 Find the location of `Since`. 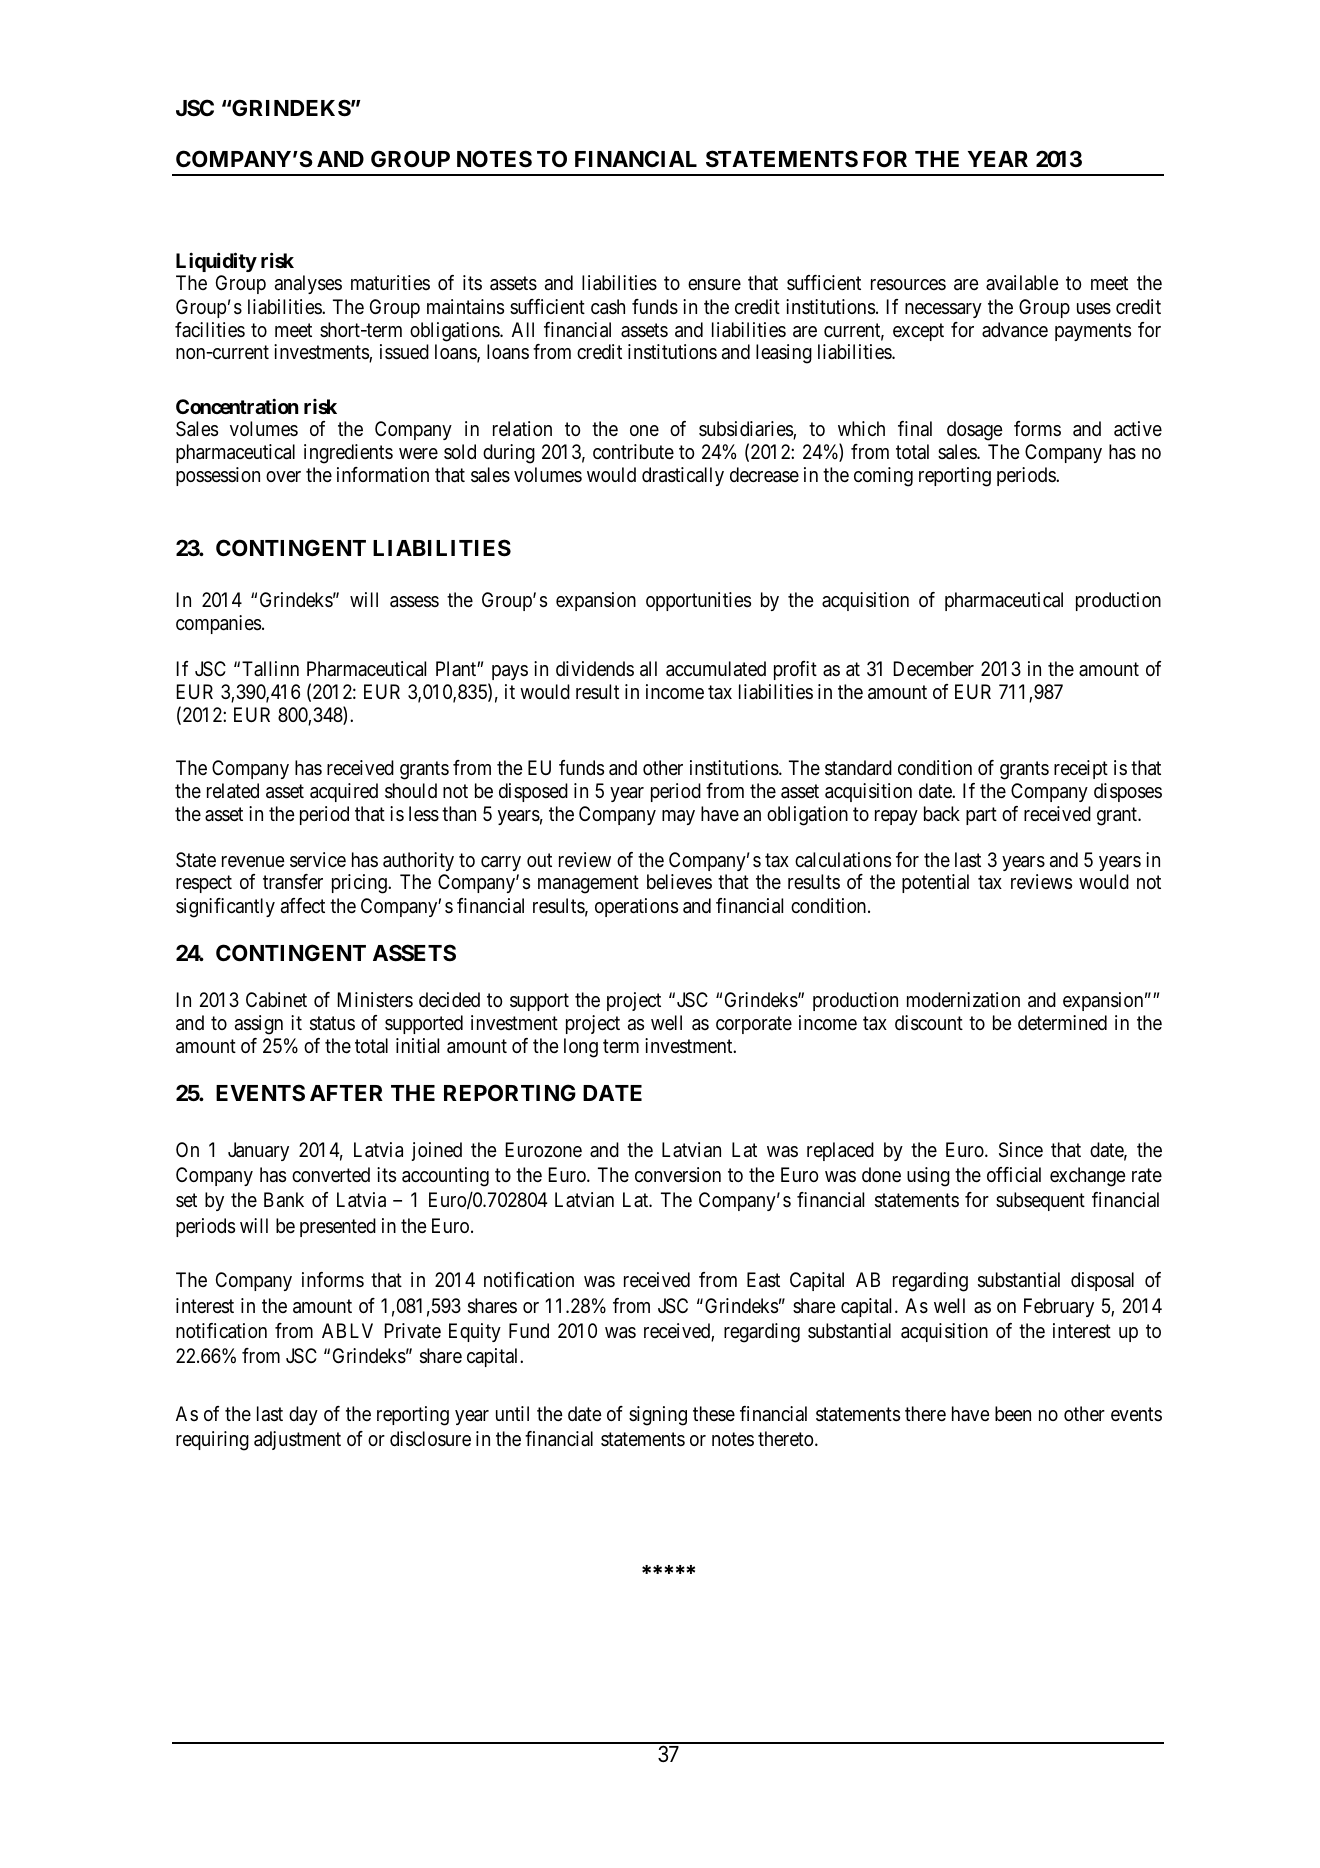

Since is located at coordinates (1021, 1150).
